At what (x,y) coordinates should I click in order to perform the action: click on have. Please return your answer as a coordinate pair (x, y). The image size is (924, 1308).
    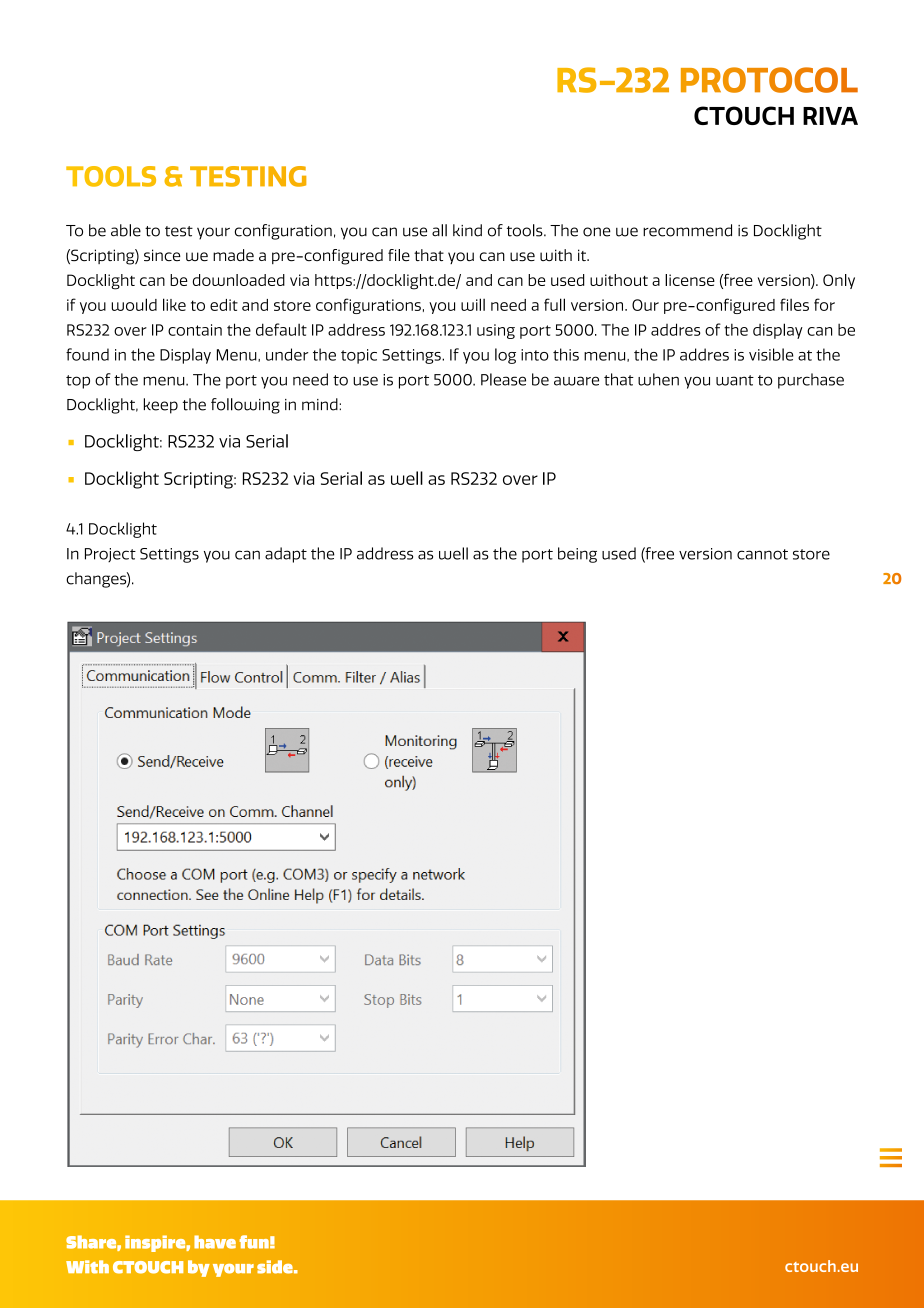
    Looking at the image, I should click on (215, 1242).
